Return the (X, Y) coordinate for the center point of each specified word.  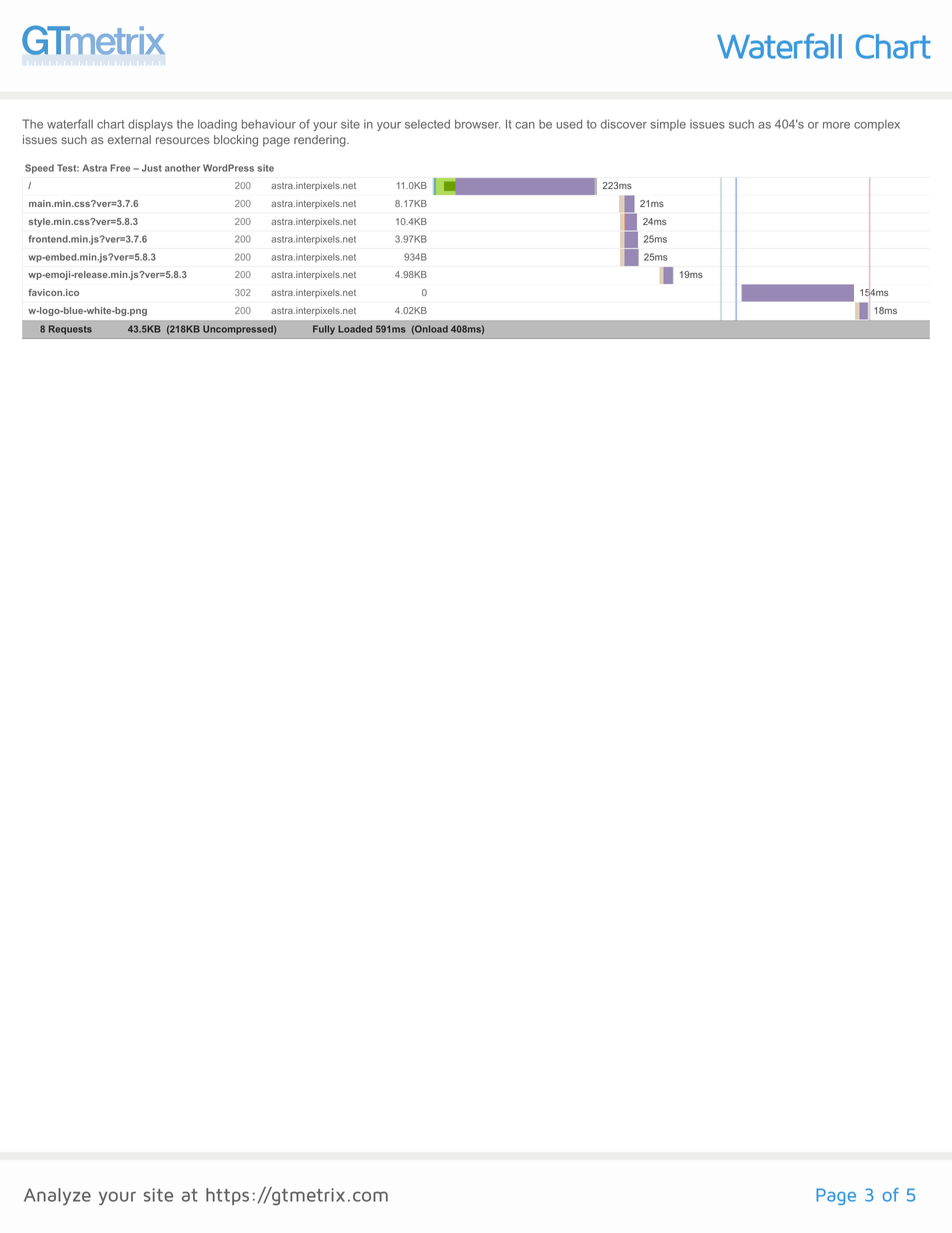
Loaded (355, 329)
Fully (324, 330)
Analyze (57, 1197)
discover (624, 124)
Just (152, 168)
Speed (39, 169)
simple (668, 125)
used (569, 124)
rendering (321, 141)
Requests (70, 330)
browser (477, 124)
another (182, 168)
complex (877, 125)
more (836, 125)
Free (120, 168)
